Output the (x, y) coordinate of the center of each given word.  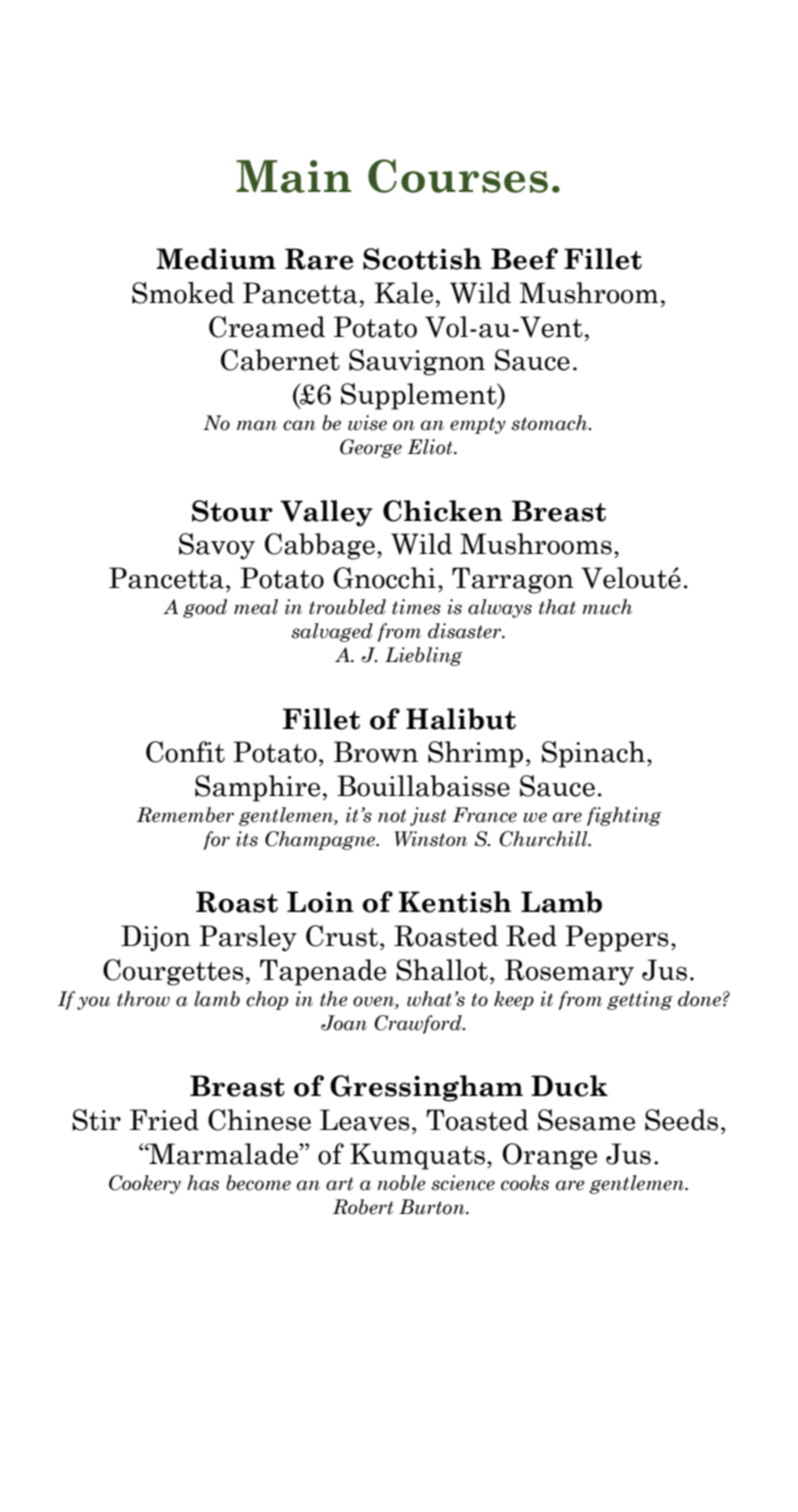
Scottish (422, 259)
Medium (216, 259)
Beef (524, 259)
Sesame (586, 1120)
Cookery (145, 1184)
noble (401, 1183)
